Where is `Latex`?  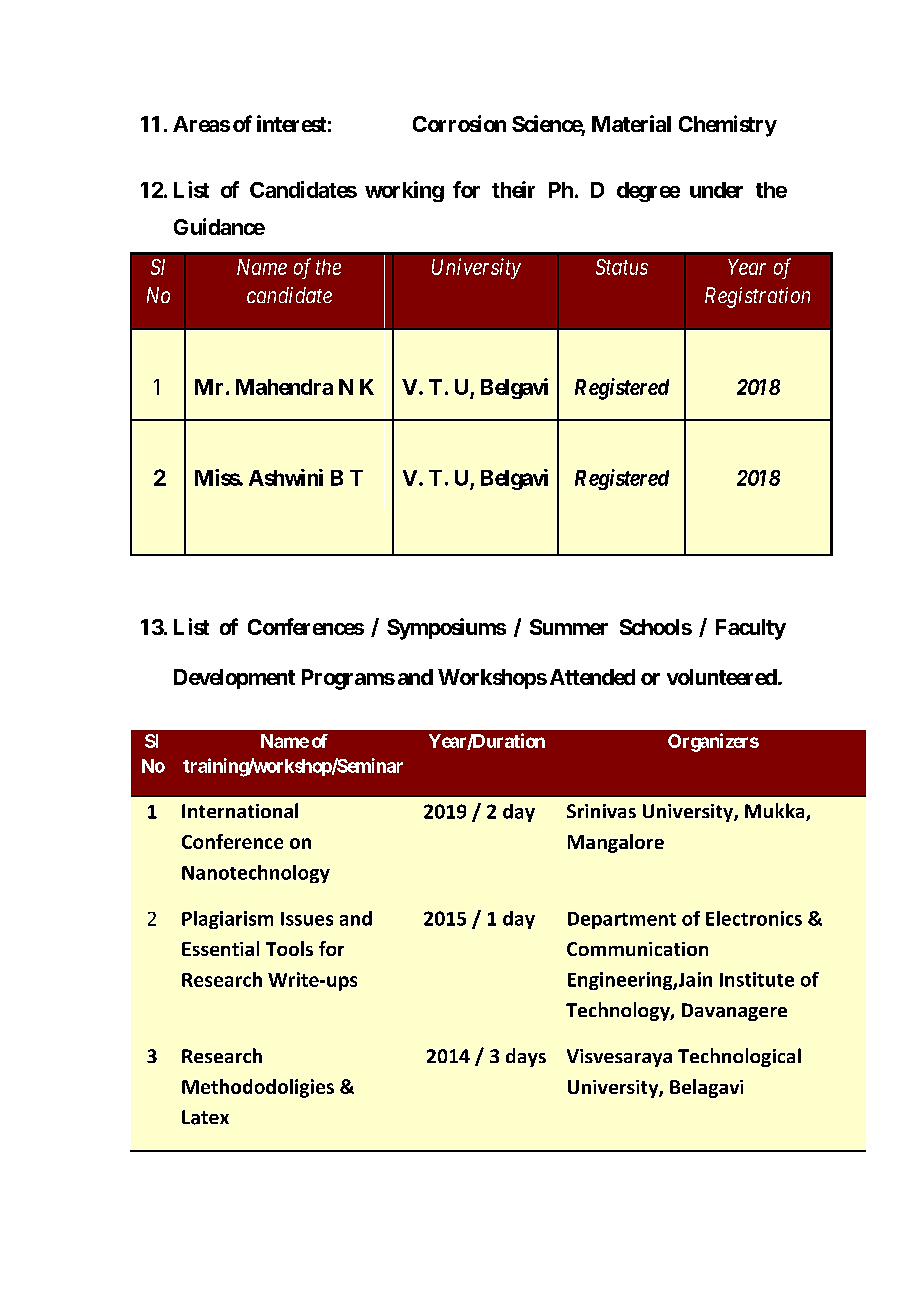 Latex is located at coordinates (205, 1117).
